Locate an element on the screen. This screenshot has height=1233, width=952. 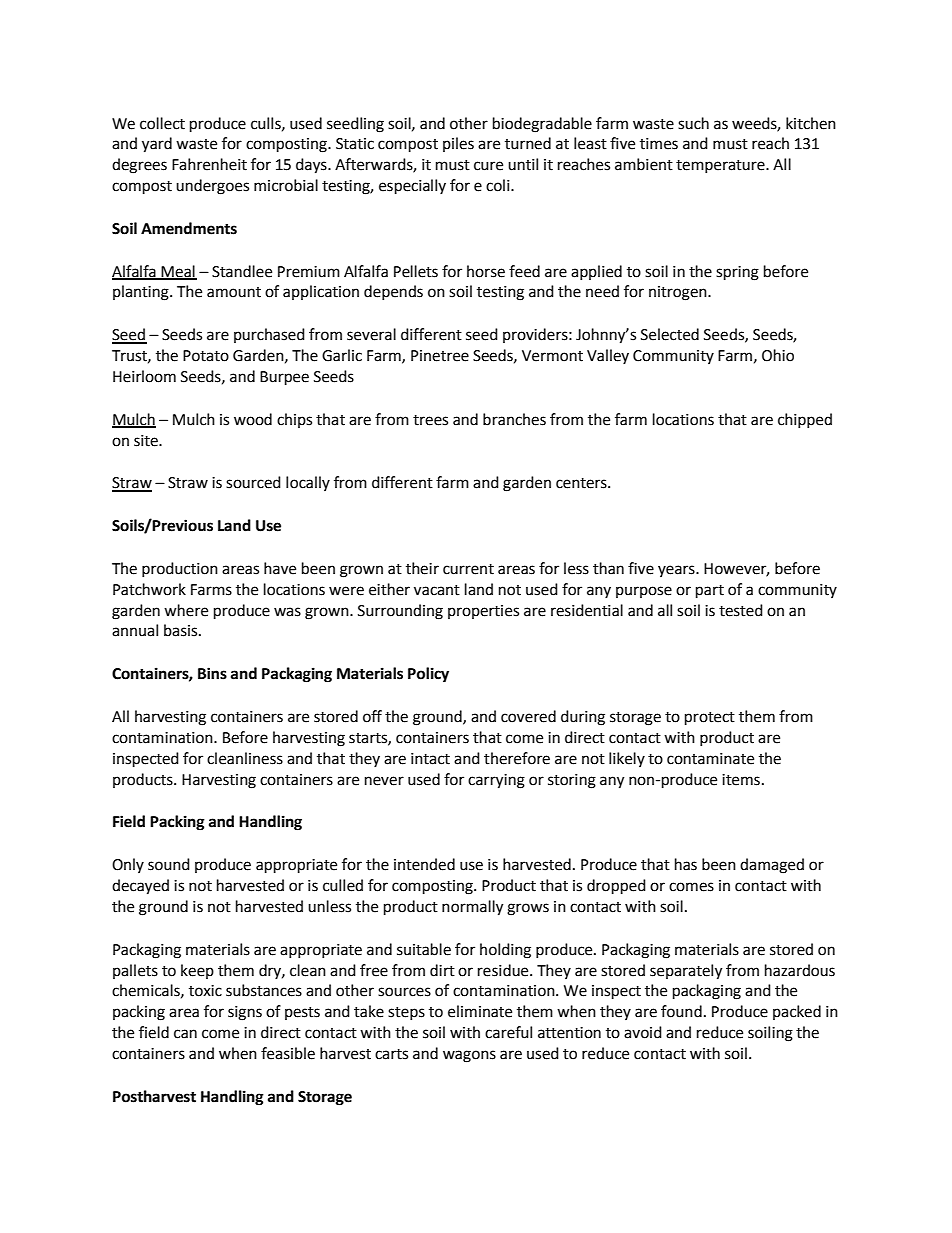
piles is located at coordinates (458, 144).
